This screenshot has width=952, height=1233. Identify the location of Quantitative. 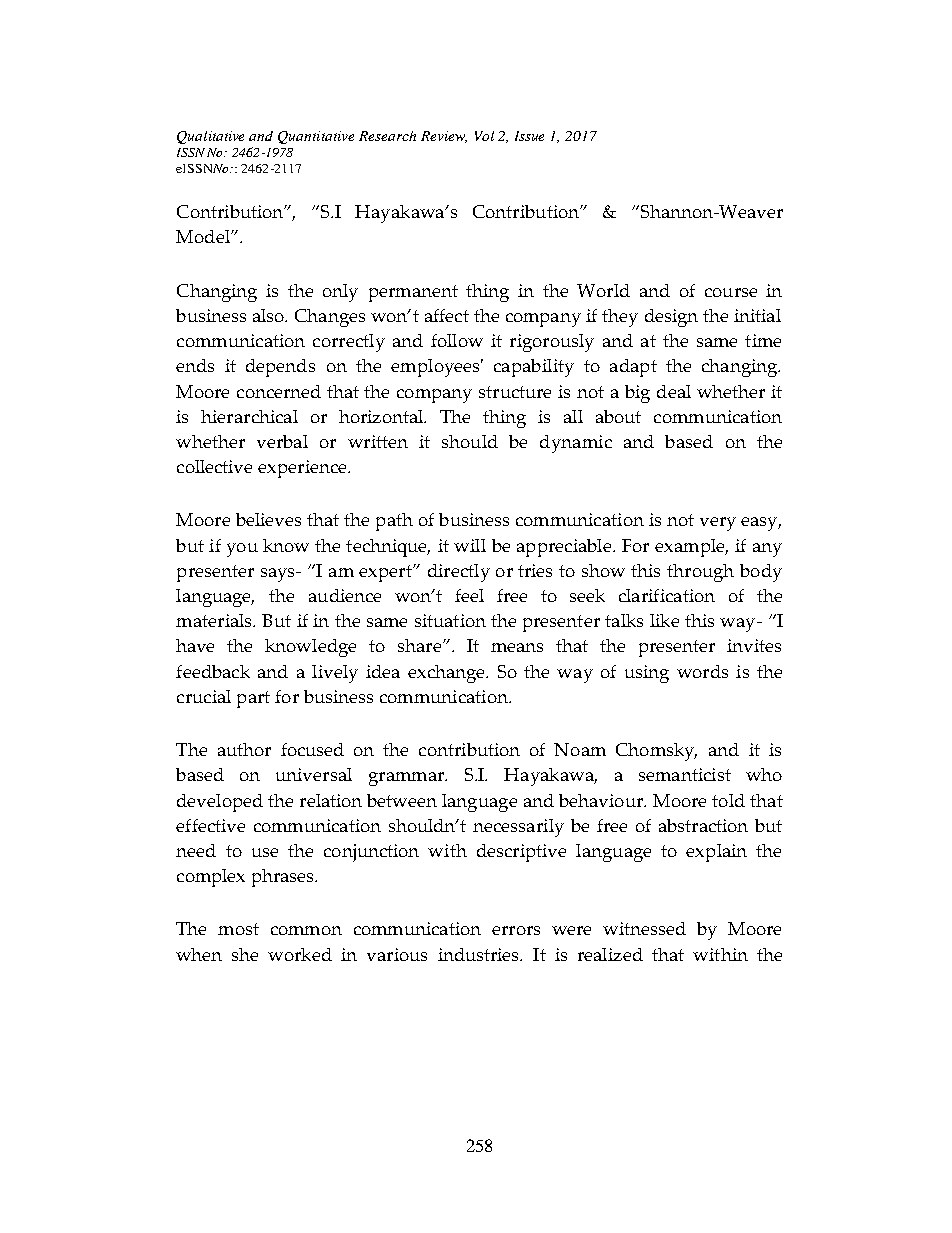
(316, 137).
